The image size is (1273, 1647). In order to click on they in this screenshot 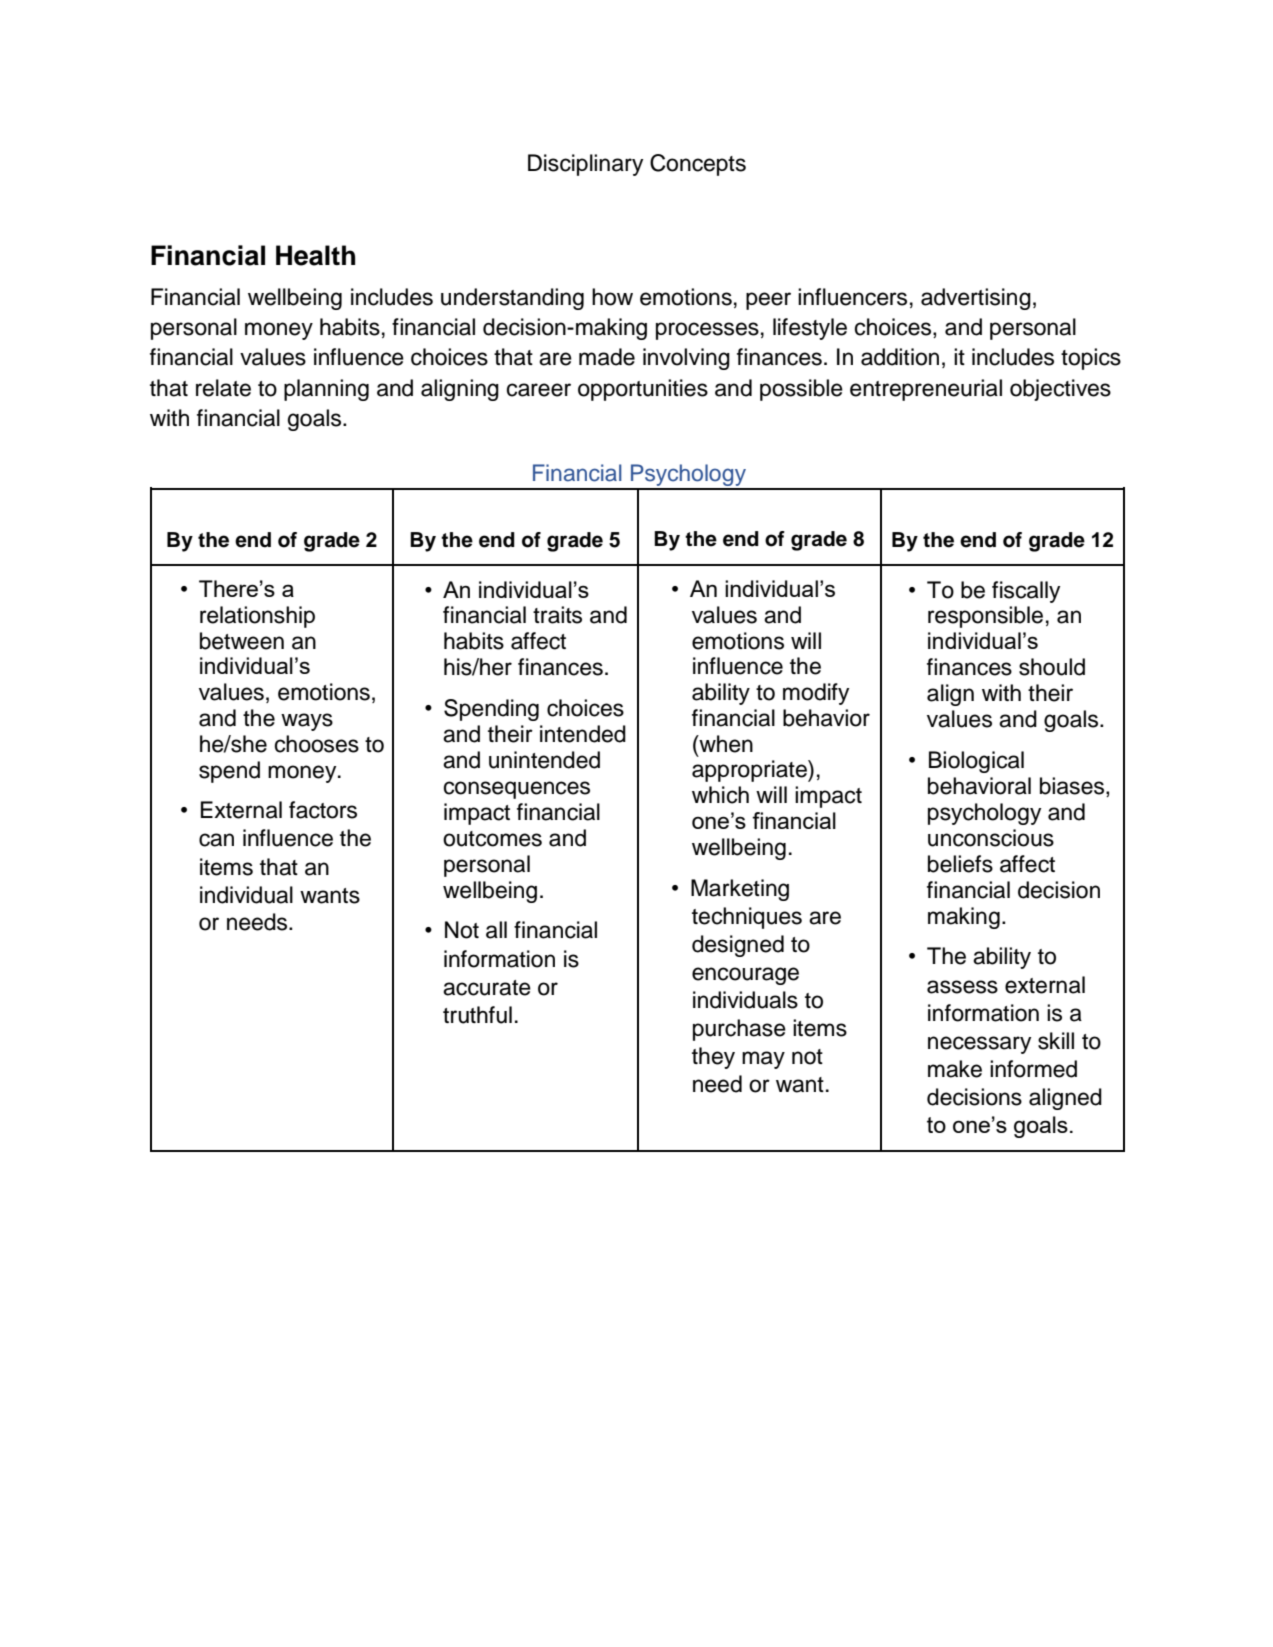, I will do `click(713, 1058)`.
